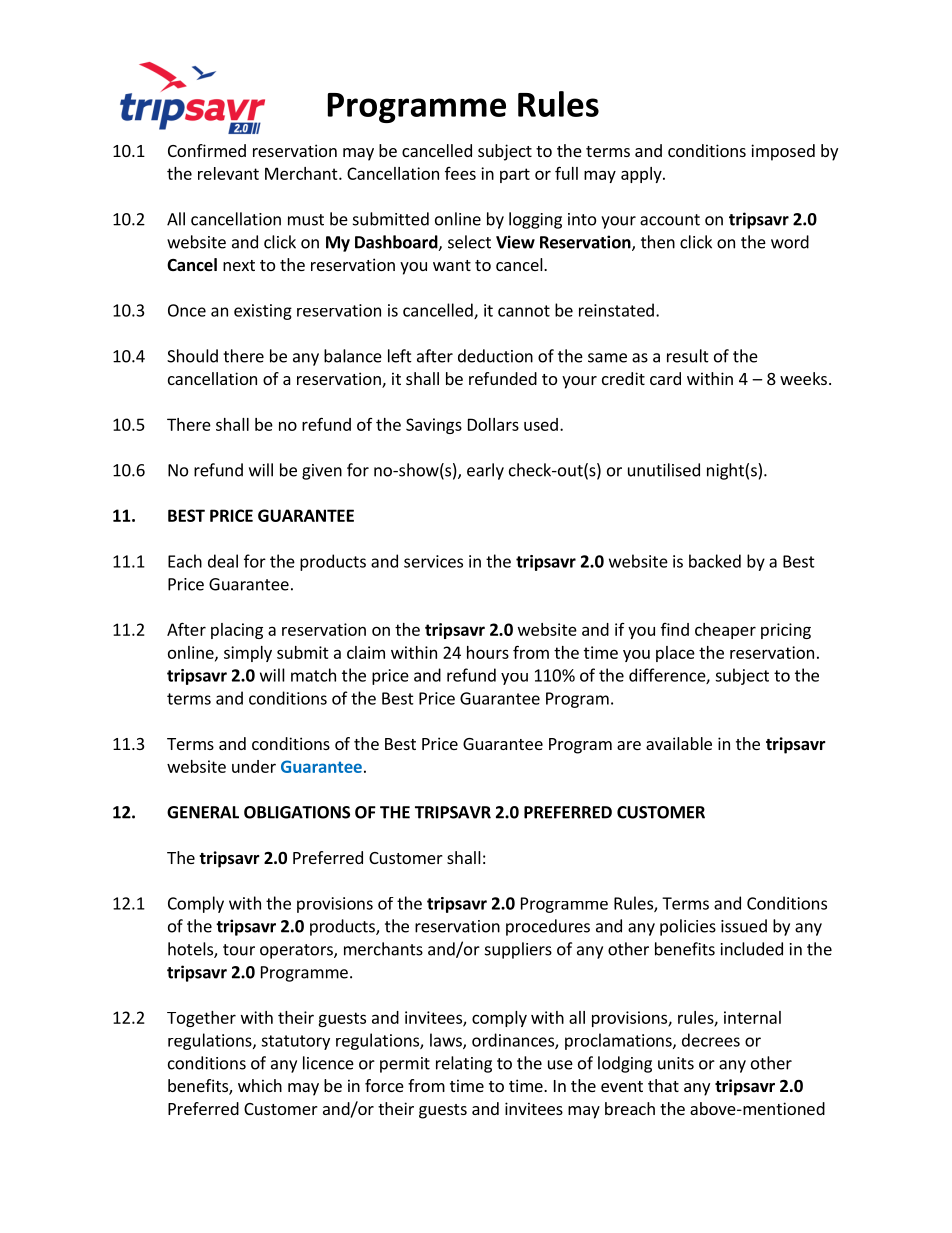  What do you see at coordinates (783, 152) in the screenshot?
I see `imposed` at bounding box center [783, 152].
